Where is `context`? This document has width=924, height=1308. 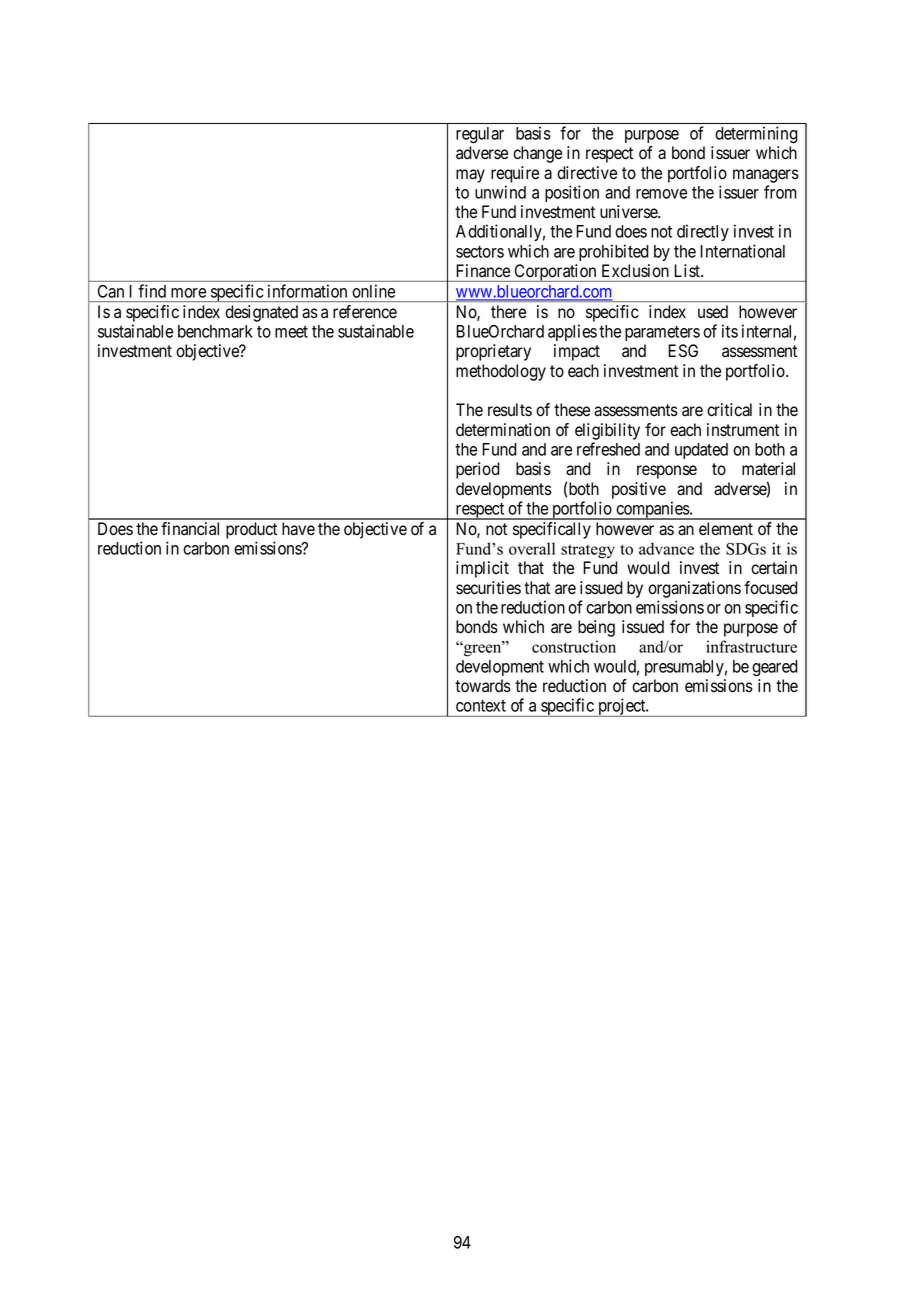
context is located at coordinates (481, 706).
